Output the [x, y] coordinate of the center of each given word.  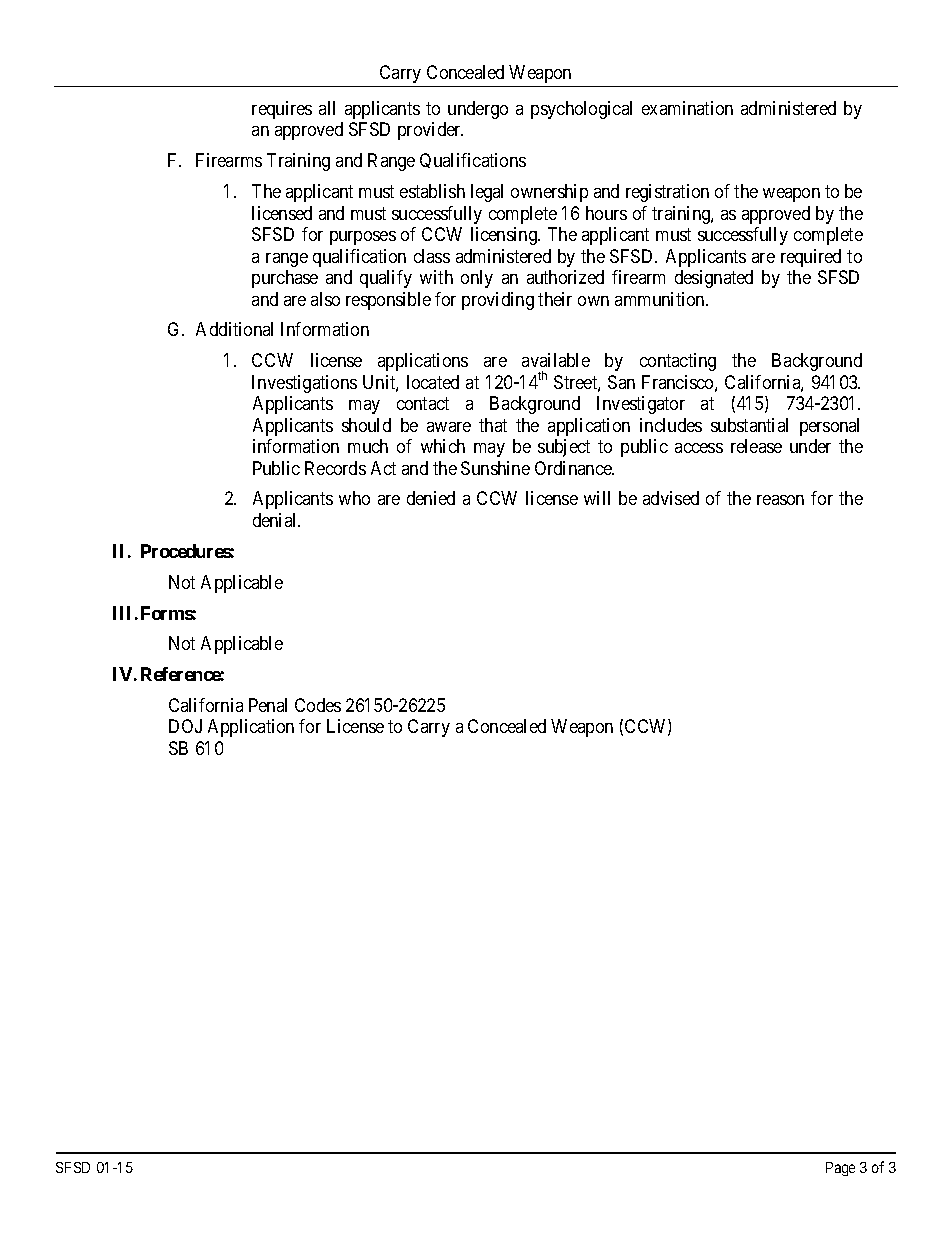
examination [687, 108]
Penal [268, 705]
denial [276, 520]
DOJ [185, 726]
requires [282, 110]
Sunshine [495, 468]
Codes [318, 705]
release [756, 446]
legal [487, 193]
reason [780, 500]
